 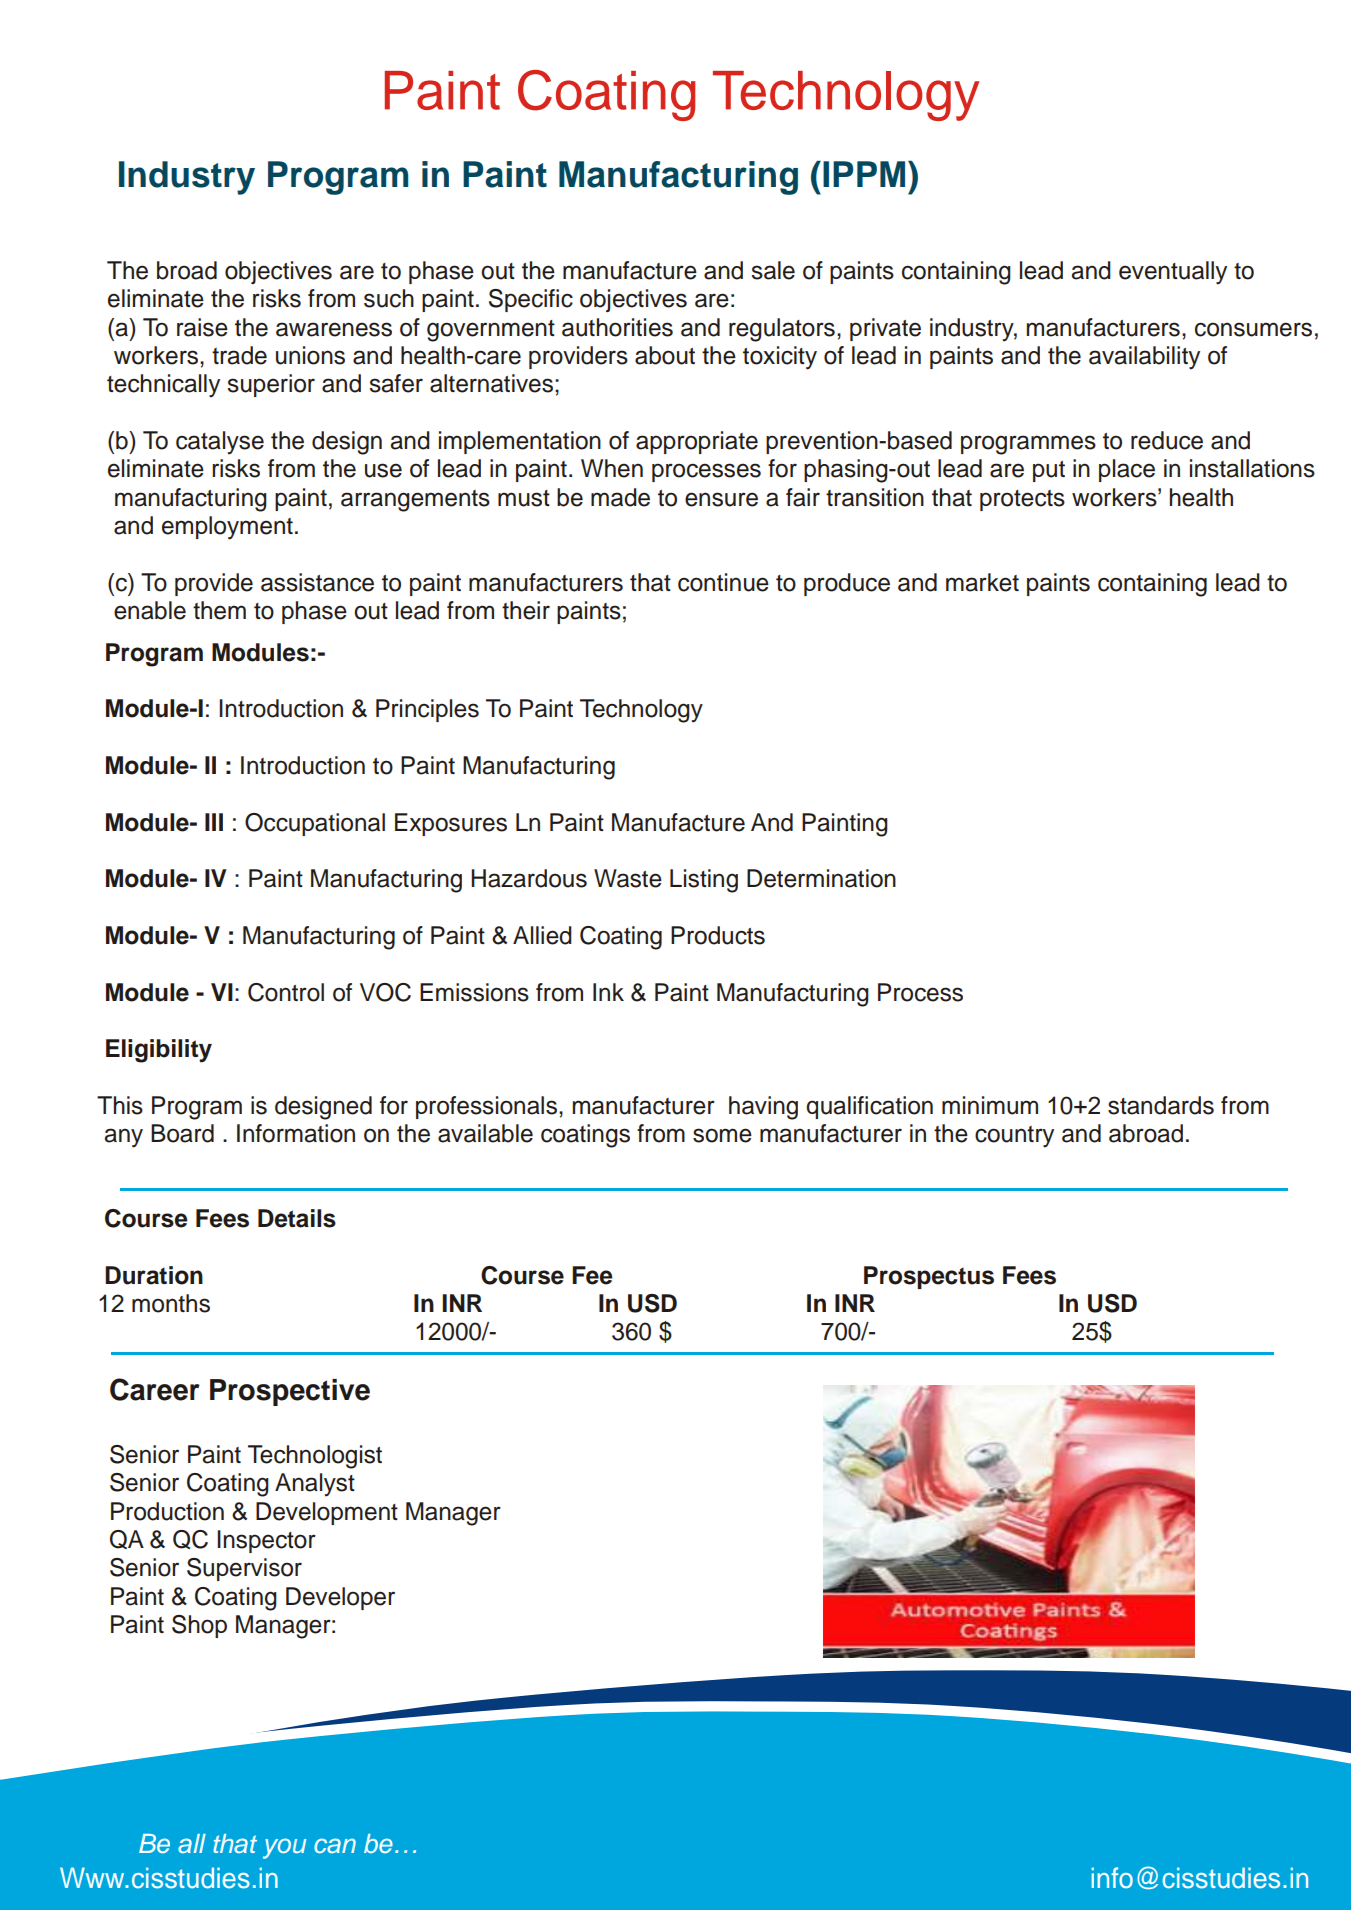 I want to click on Occupational, so click(x=315, y=824).
